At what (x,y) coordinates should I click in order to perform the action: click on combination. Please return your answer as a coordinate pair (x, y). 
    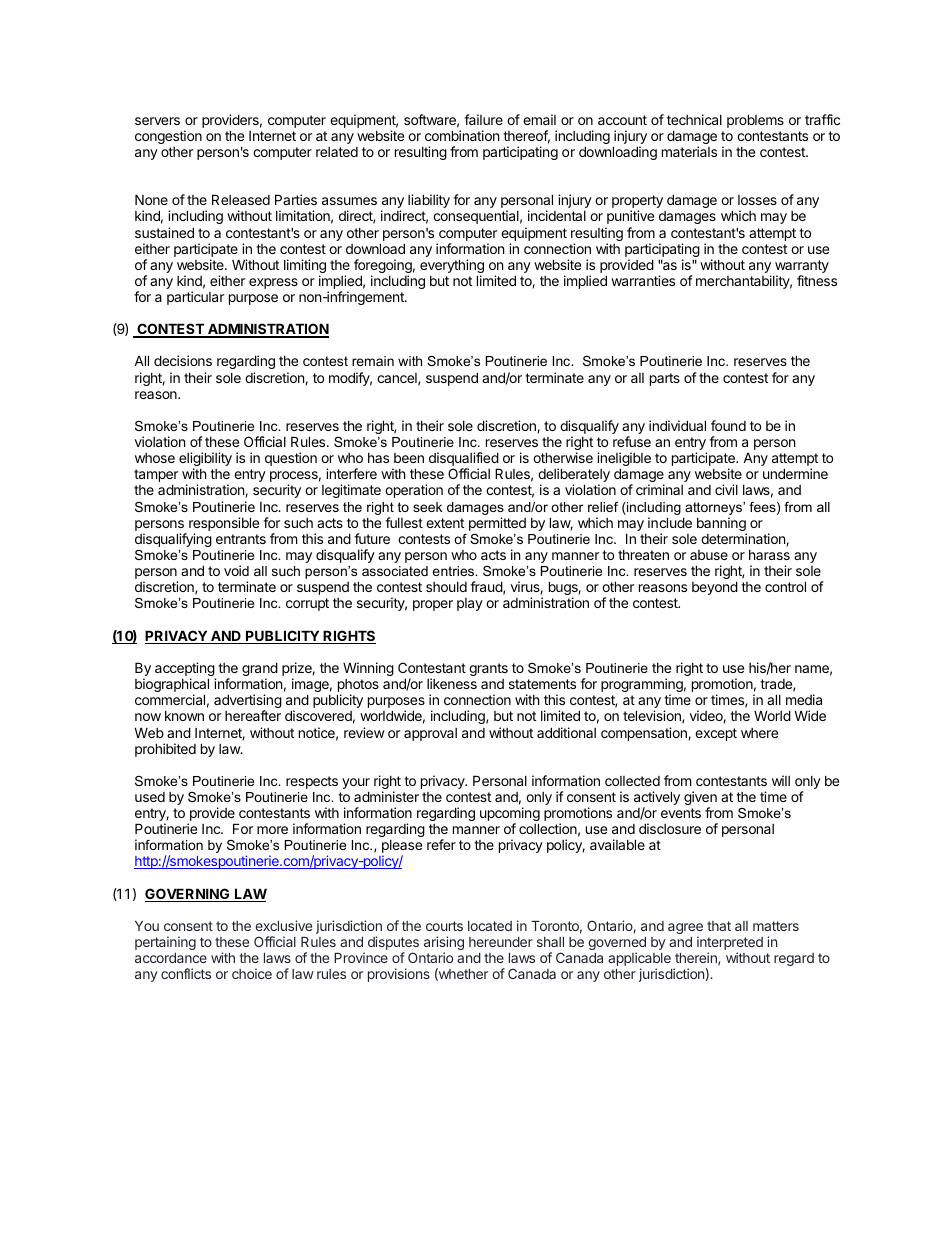
    Looking at the image, I should click on (462, 135).
